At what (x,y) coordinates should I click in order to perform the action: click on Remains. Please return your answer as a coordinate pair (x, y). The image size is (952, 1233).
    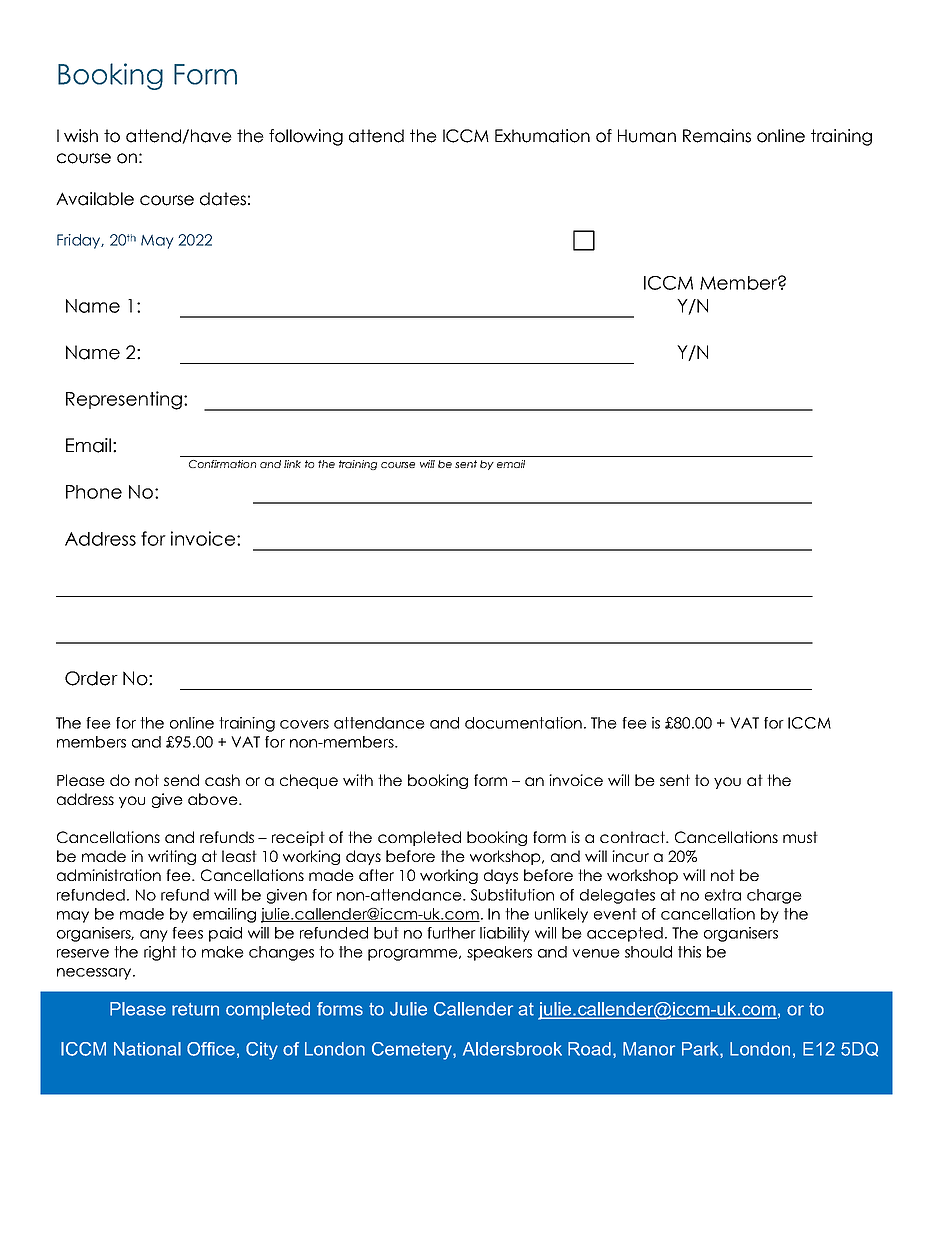
    Looking at the image, I should click on (717, 136).
